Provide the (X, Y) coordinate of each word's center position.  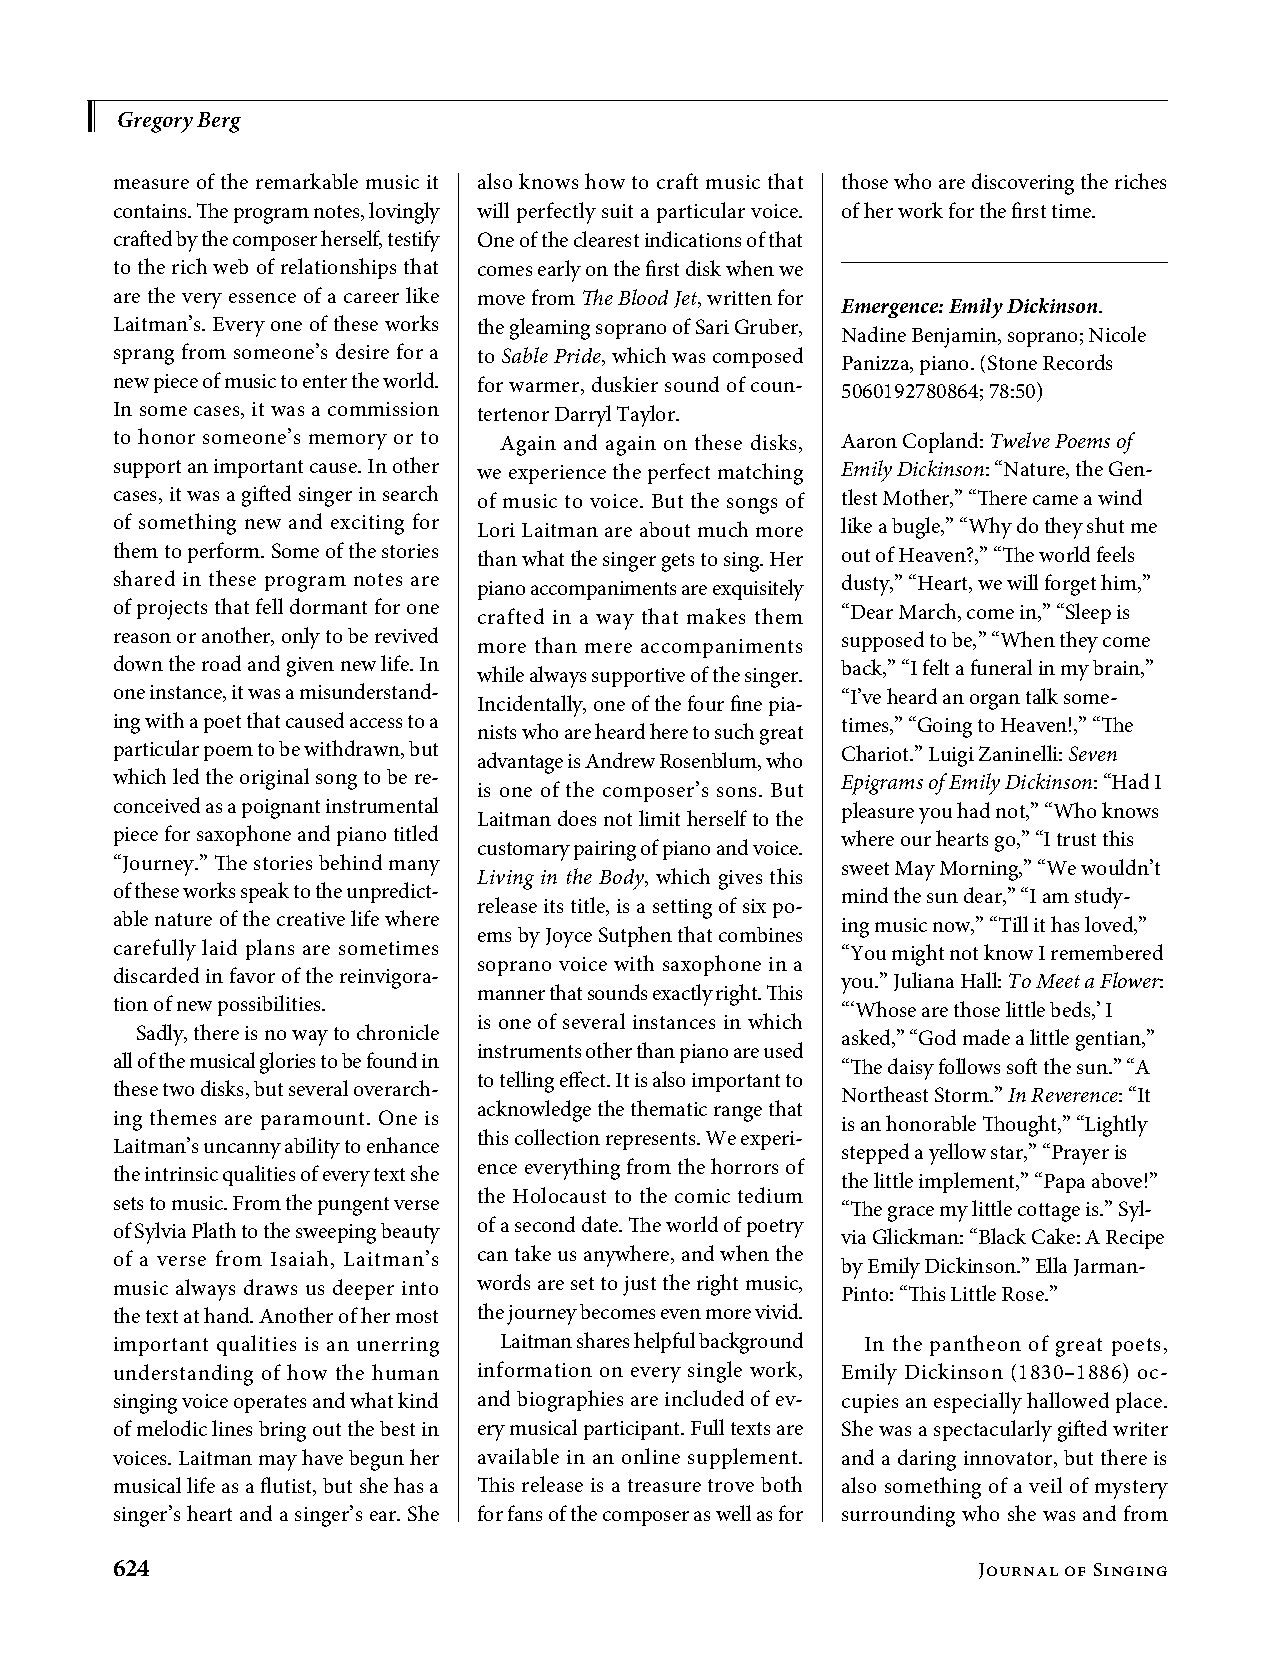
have (322, 1457)
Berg (219, 122)
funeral (1001, 667)
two (178, 1089)
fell (269, 606)
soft (1022, 1066)
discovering (1023, 184)
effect (584, 1079)
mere (608, 648)
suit (617, 211)
